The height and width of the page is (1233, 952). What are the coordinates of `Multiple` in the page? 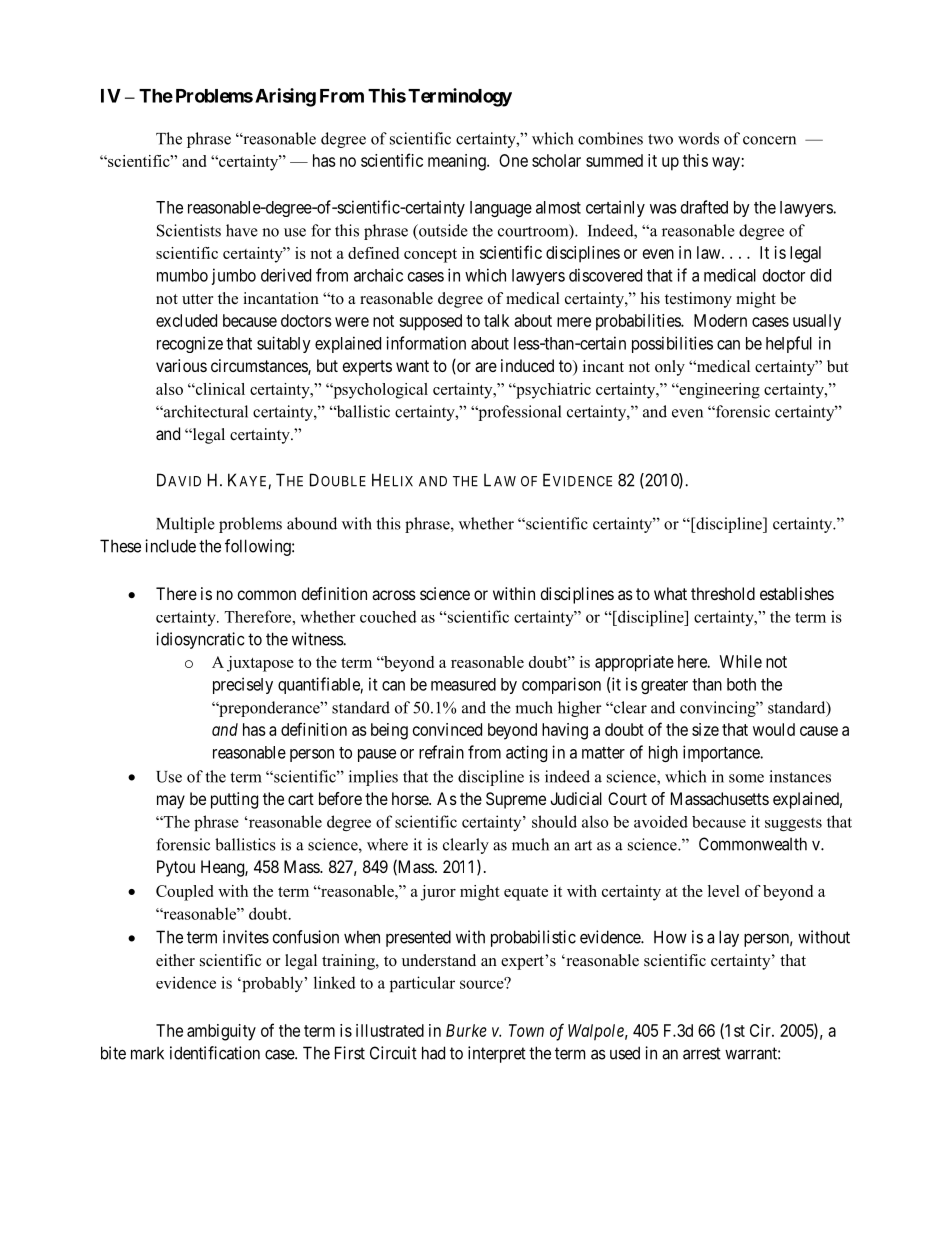 It's located at (185, 525).
